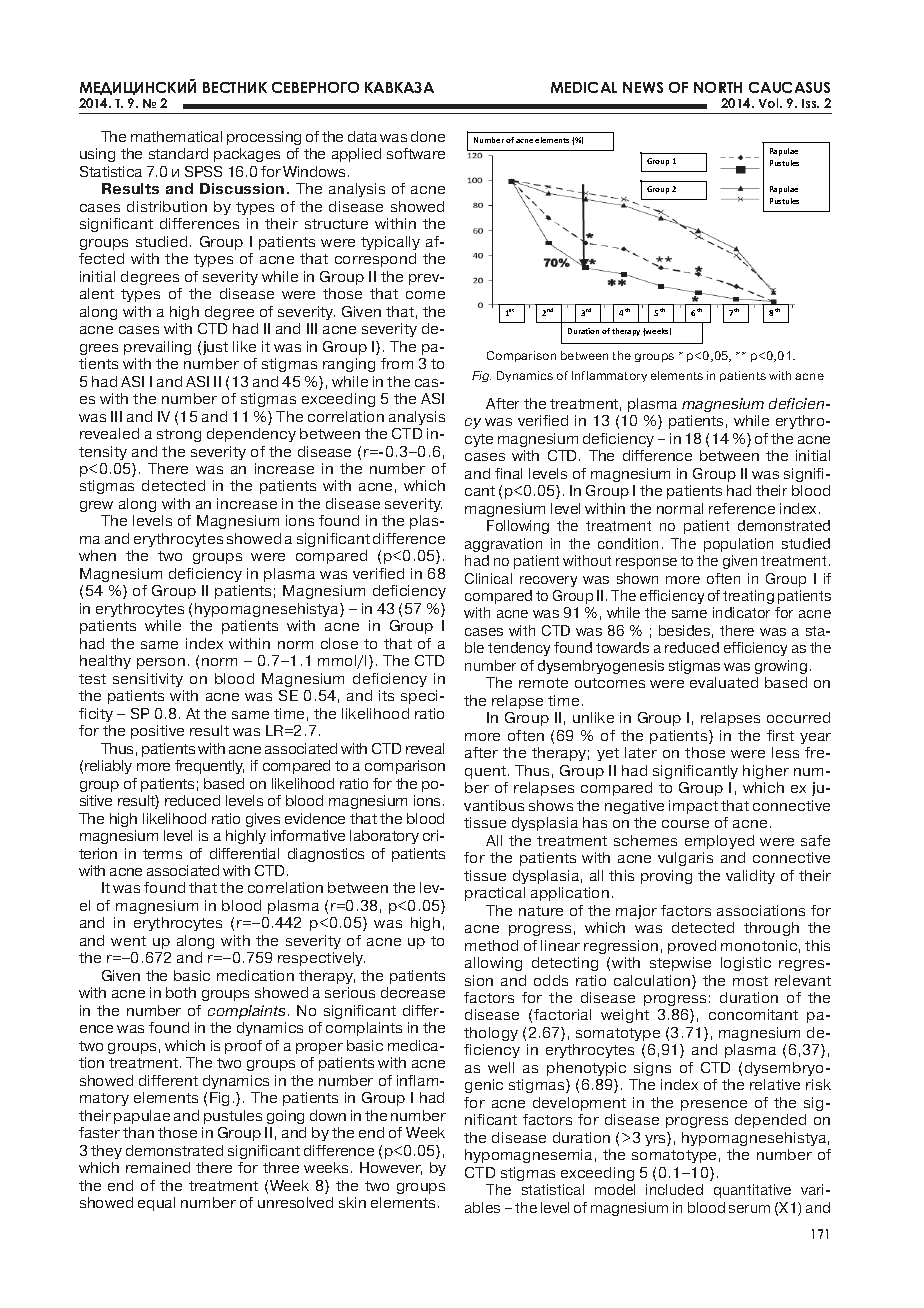 This screenshot has width=924, height=1308. I want to click on However, so click(391, 1168).
